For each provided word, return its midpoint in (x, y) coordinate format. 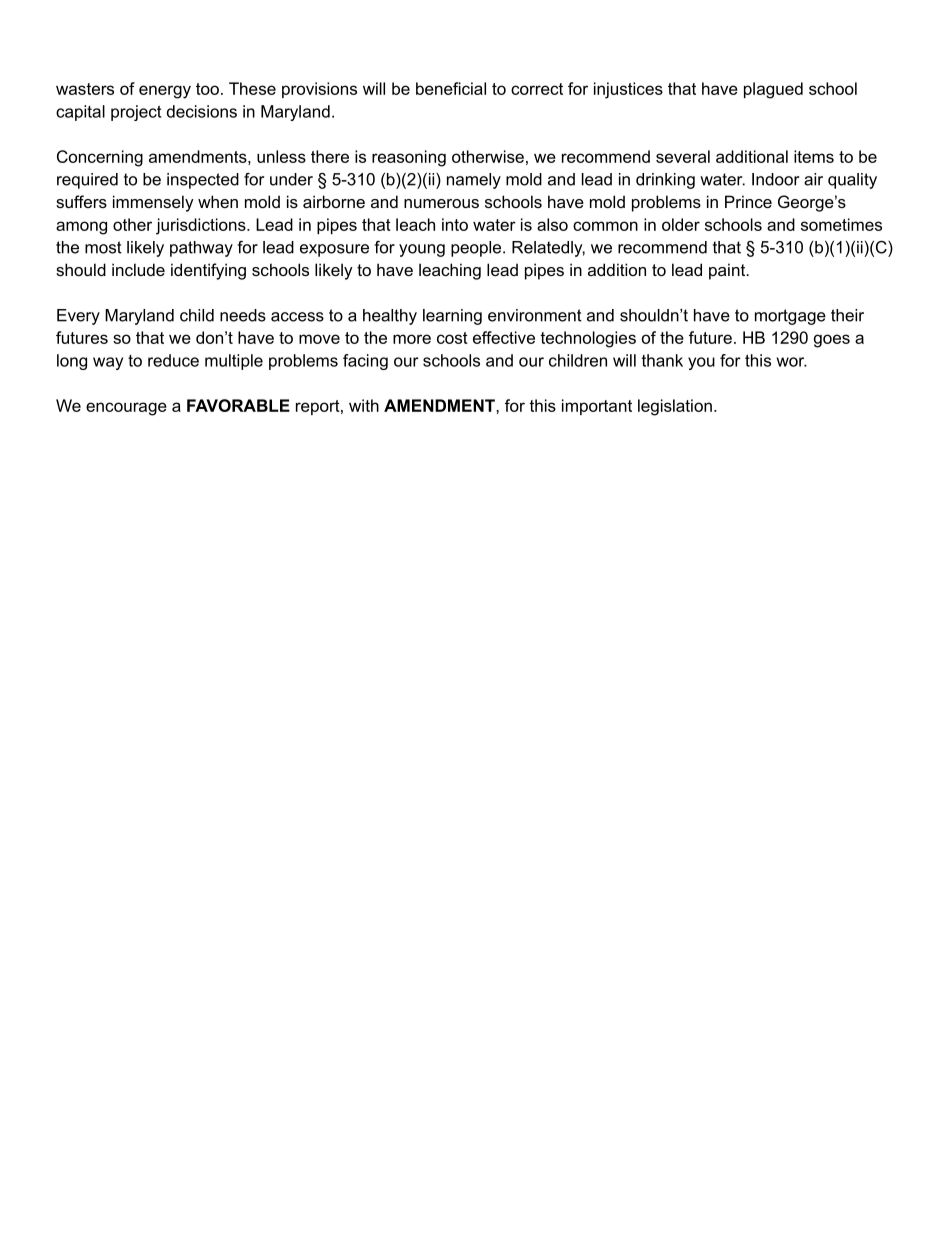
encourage (126, 409)
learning (452, 317)
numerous (441, 203)
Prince (748, 201)
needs (243, 315)
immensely (153, 203)
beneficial (451, 88)
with (364, 405)
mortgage (790, 317)
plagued (773, 90)
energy (165, 92)
